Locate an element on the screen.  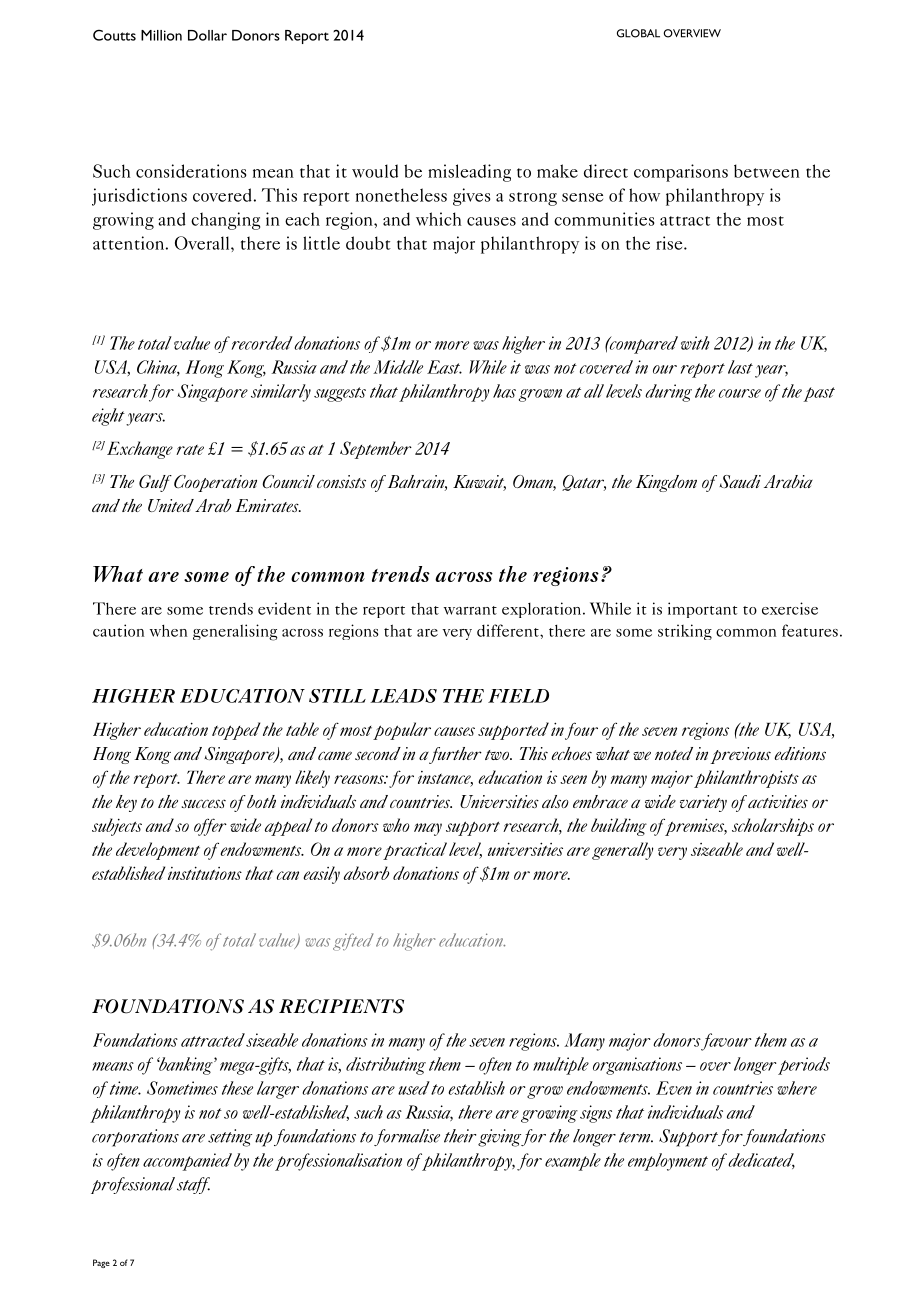
favour is located at coordinates (726, 1042).
